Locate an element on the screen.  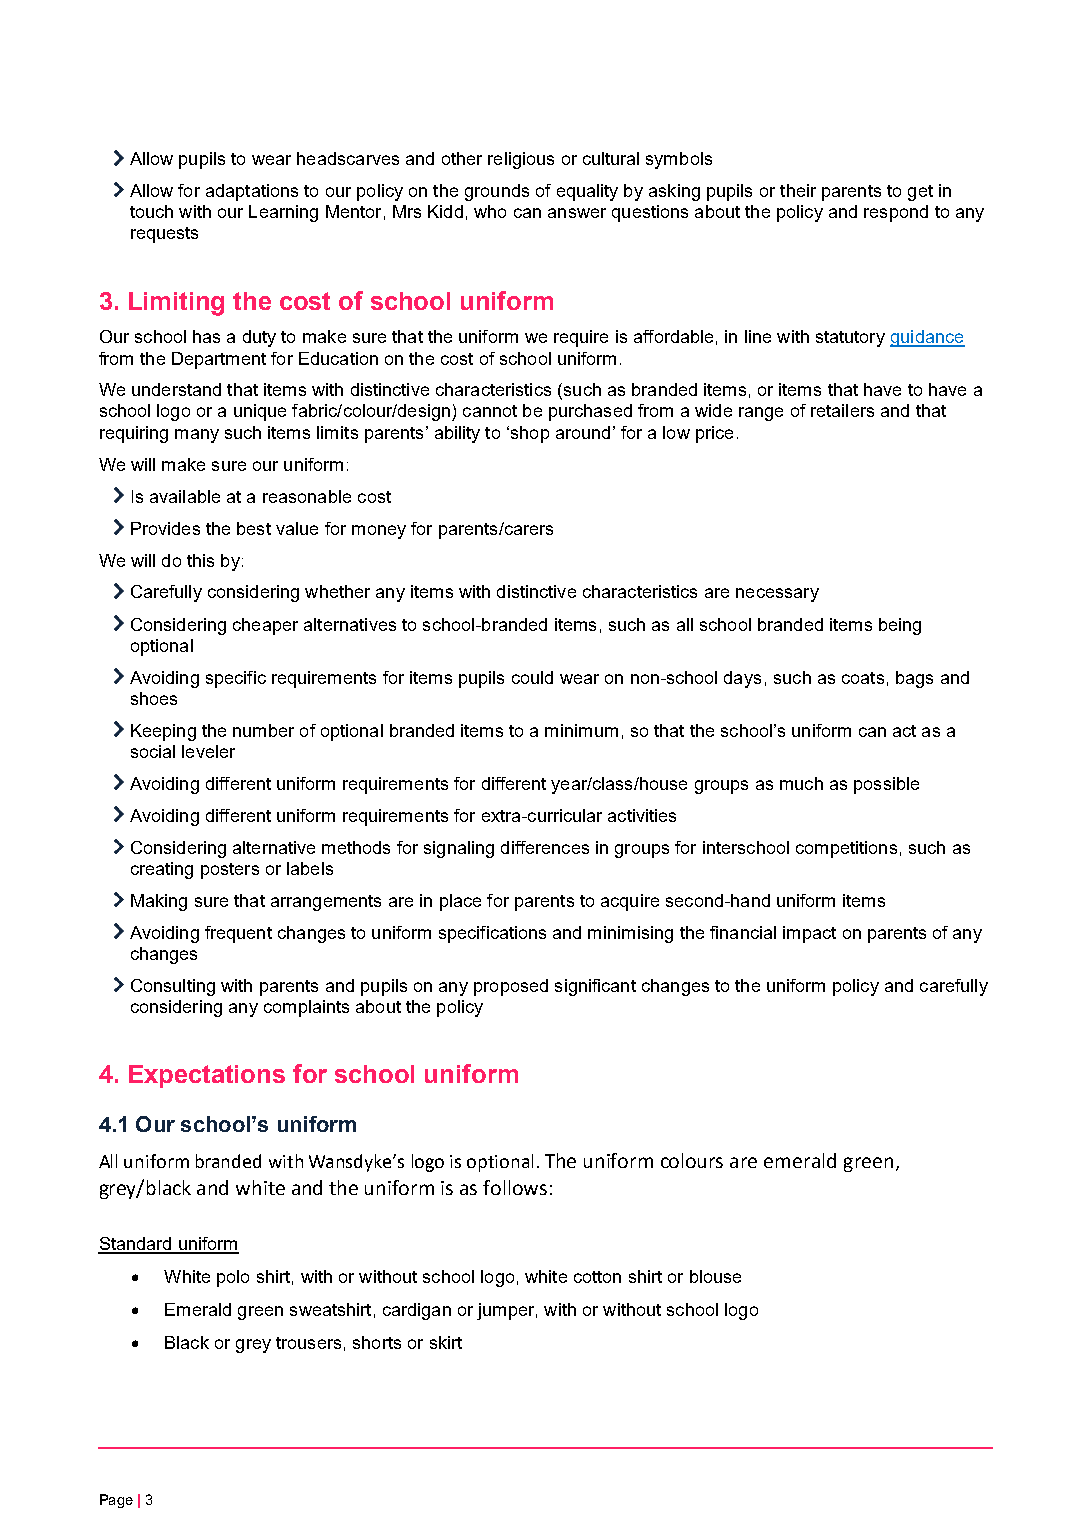
grounds is located at coordinates (497, 192).
